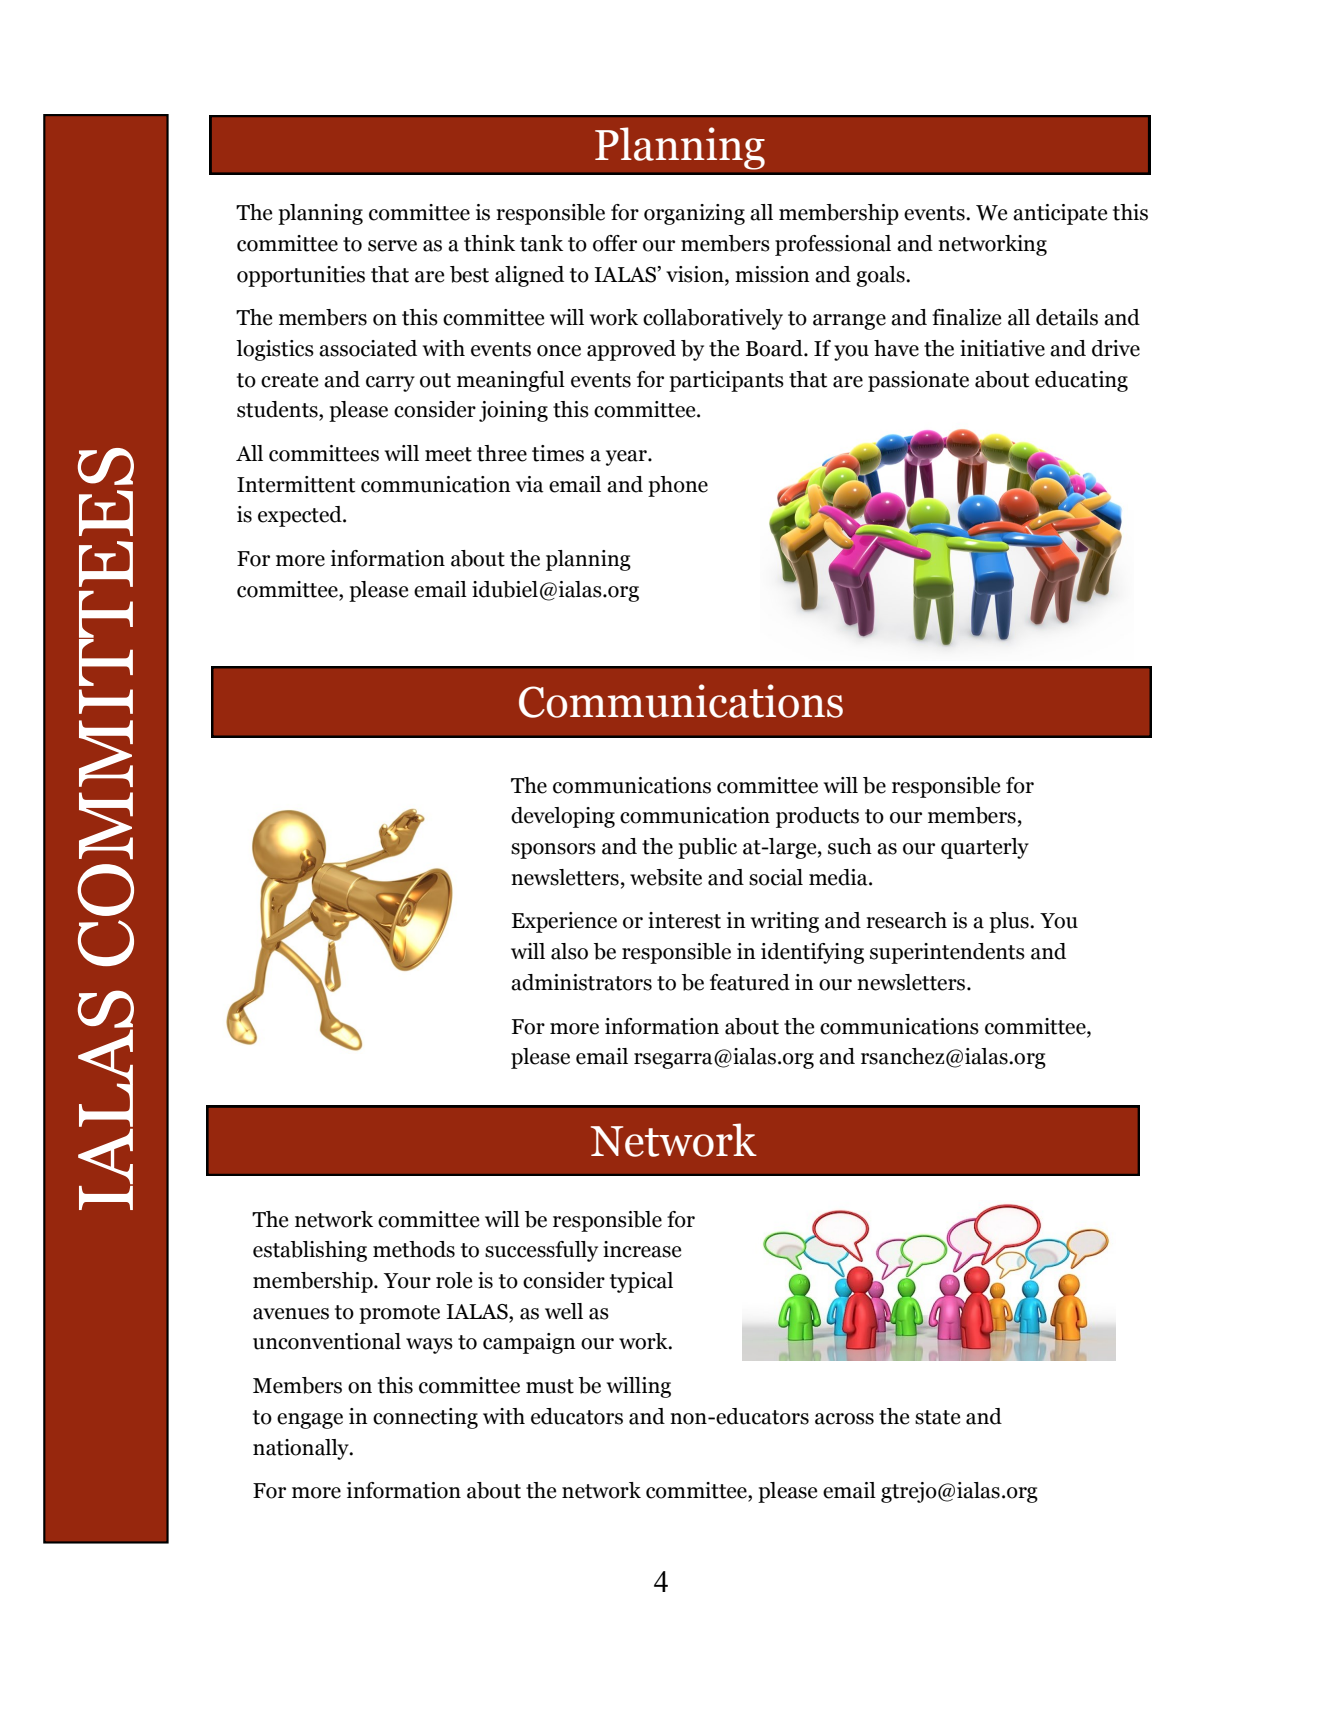 Image resolution: width=1323 pixels, height=1712 pixels. I want to click on increase, so click(642, 1249).
